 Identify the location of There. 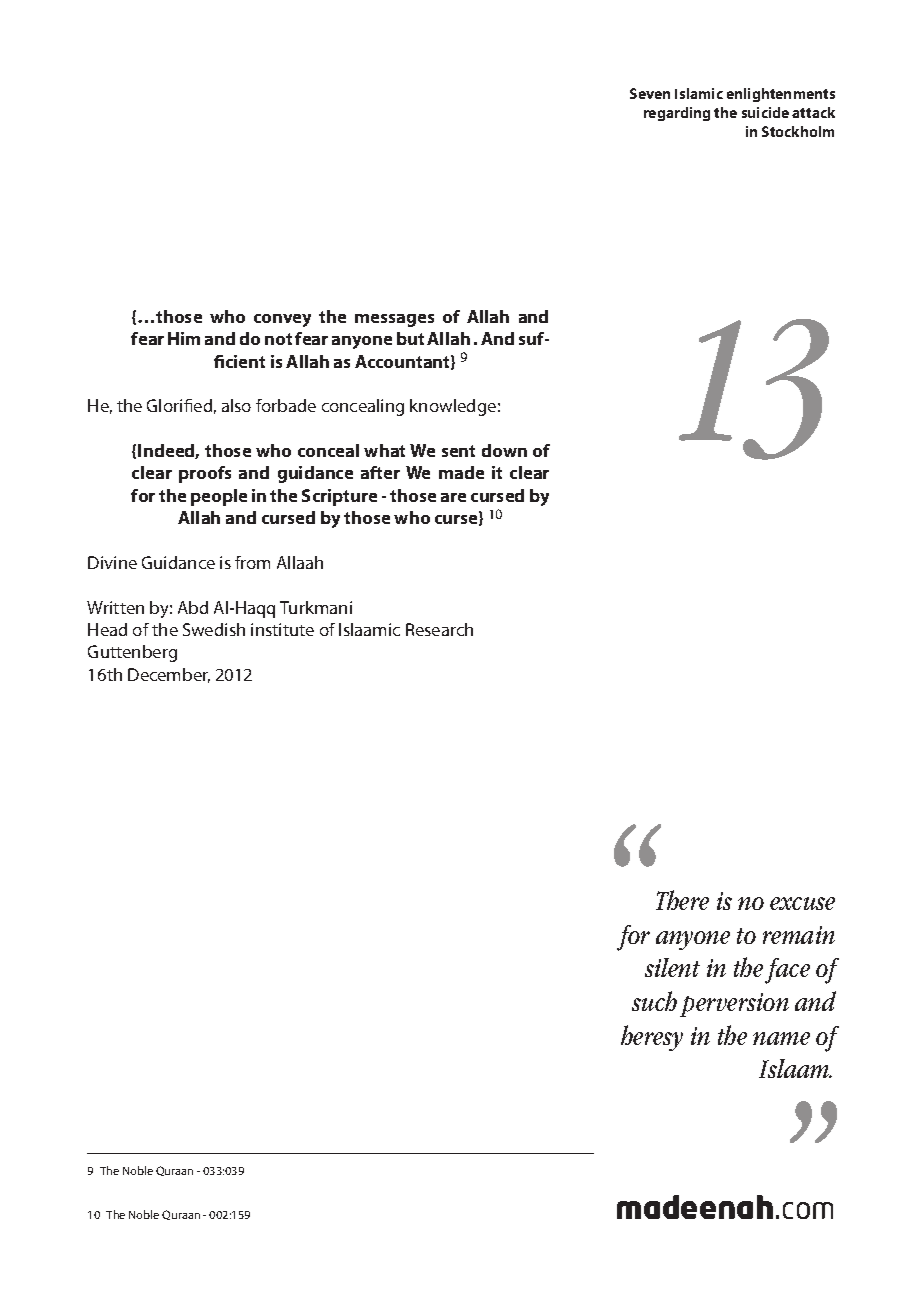
(682, 900).
